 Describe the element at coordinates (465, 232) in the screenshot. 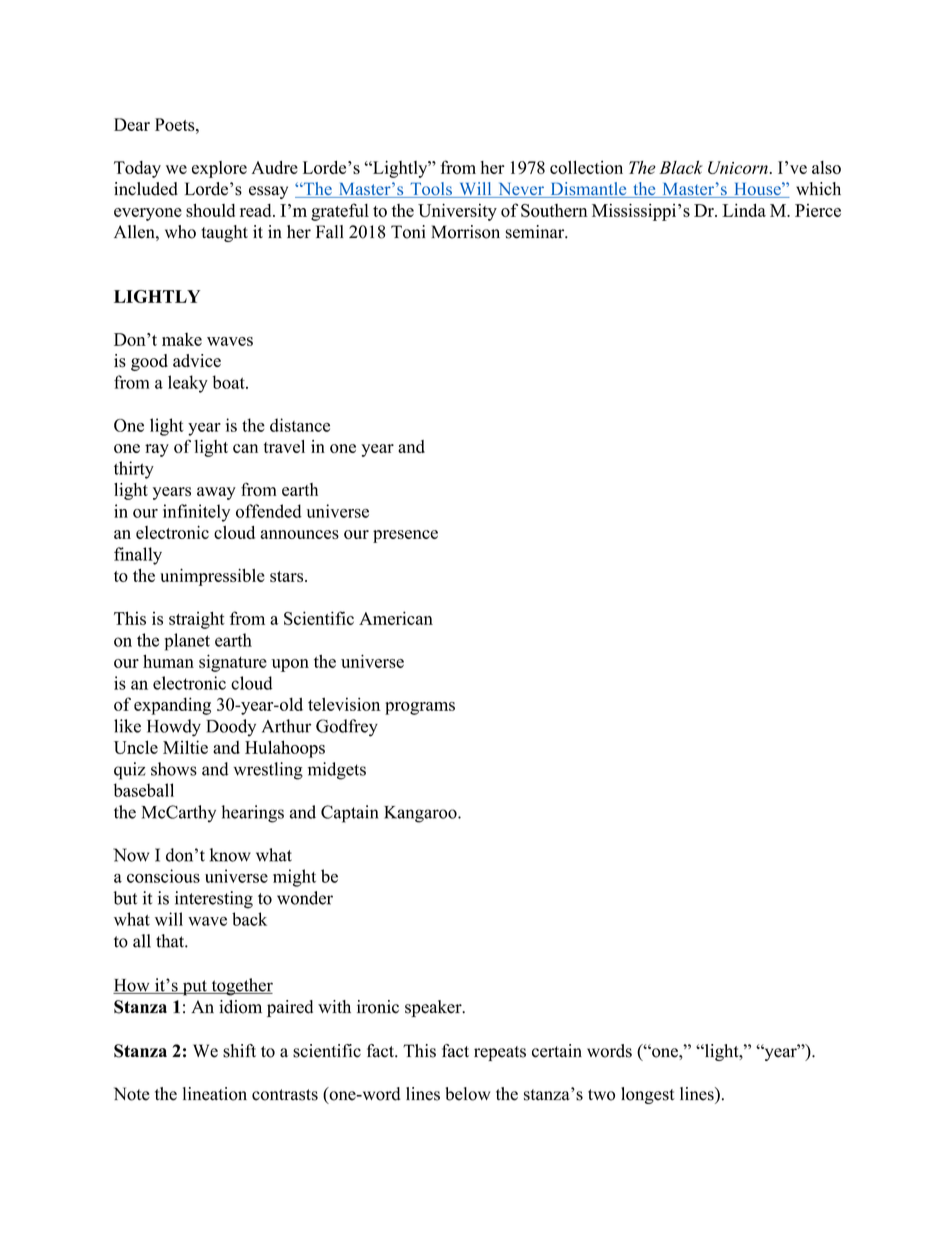

I see `Morrison` at that location.
